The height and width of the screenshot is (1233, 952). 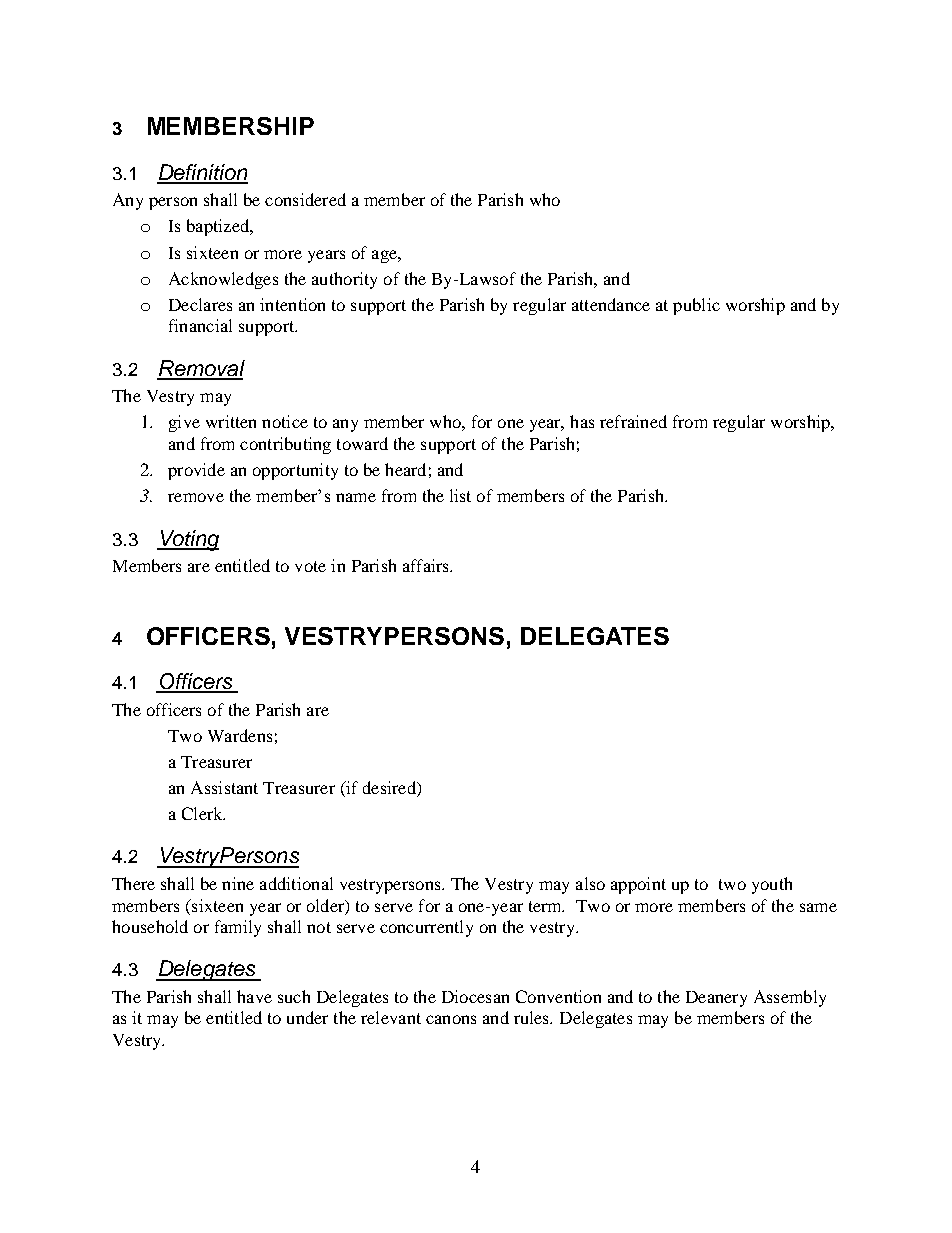 What do you see at coordinates (451, 1019) in the screenshot?
I see `canons` at bounding box center [451, 1019].
